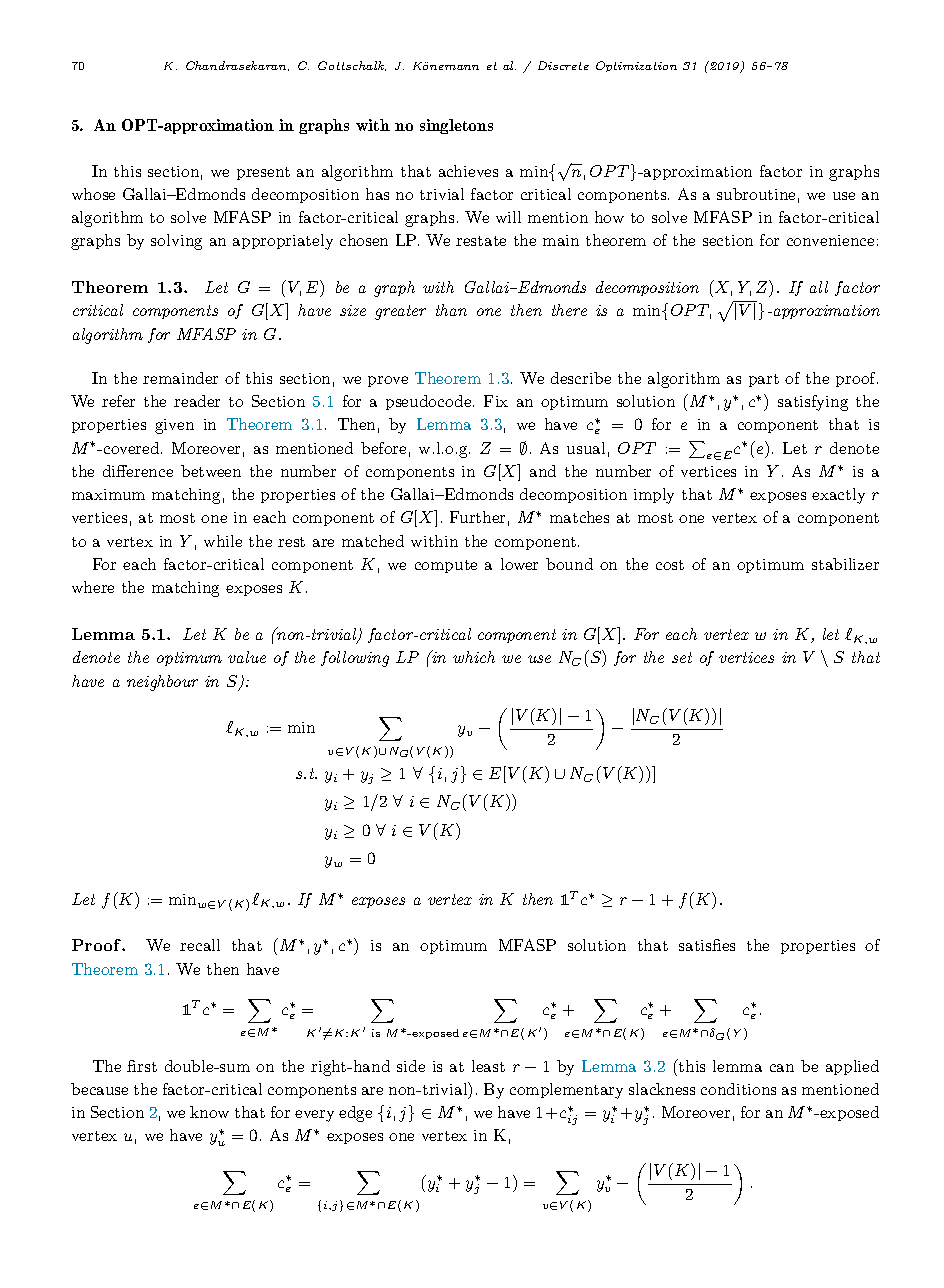  What do you see at coordinates (223, 541) in the screenshot?
I see `while` at bounding box center [223, 541].
